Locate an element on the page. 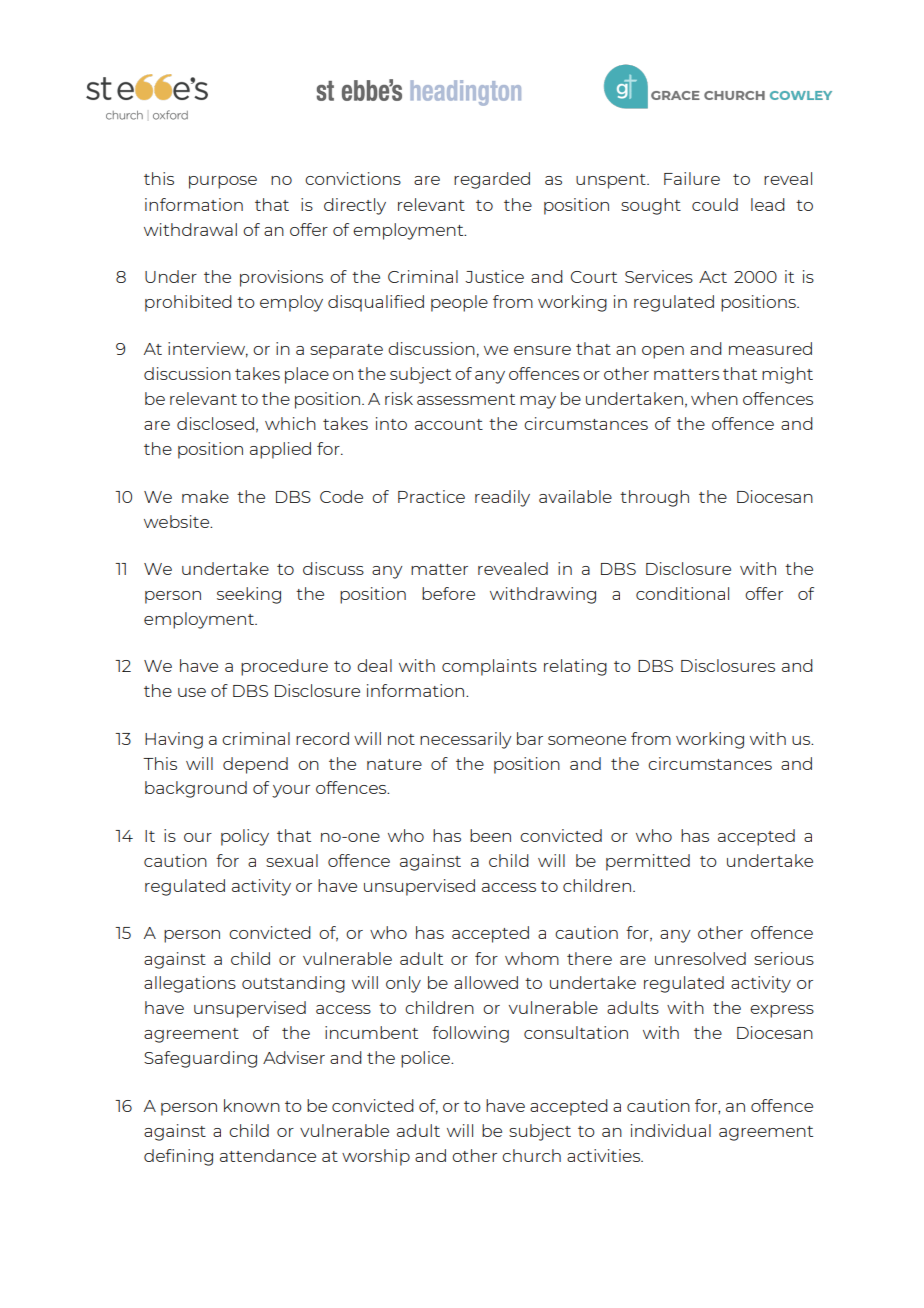  could is located at coordinates (715, 204).
